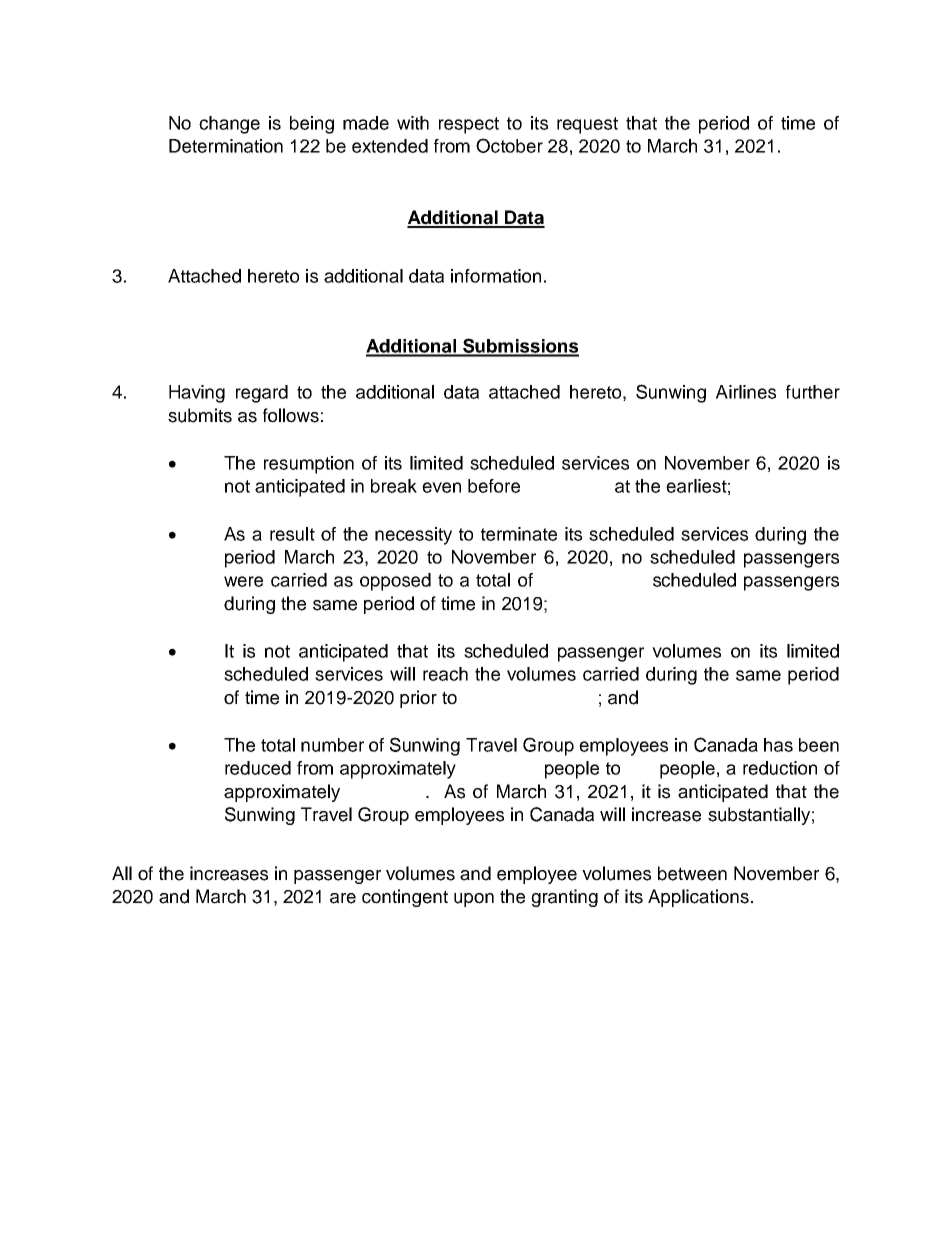 Image resolution: width=952 pixels, height=1233 pixels. Describe the element at coordinates (813, 392) in the screenshot. I see `further` at that location.
